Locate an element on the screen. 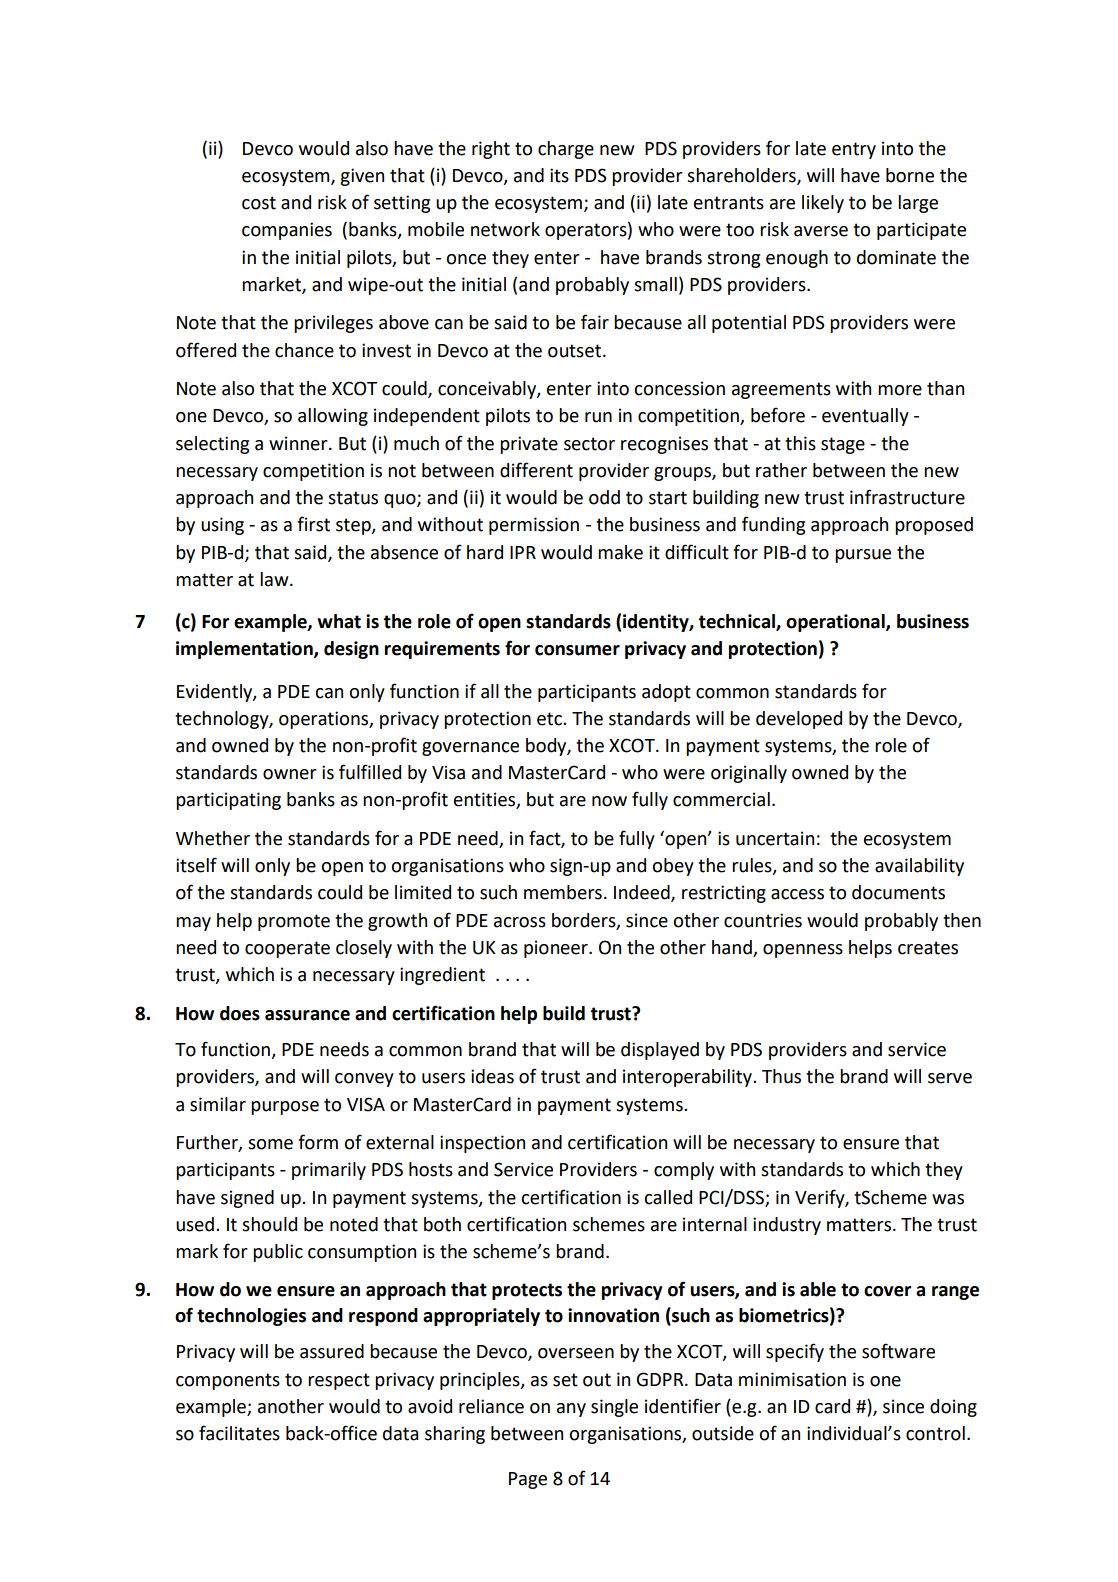 This screenshot has height=1582, width=1118. sector is located at coordinates (589, 444).
